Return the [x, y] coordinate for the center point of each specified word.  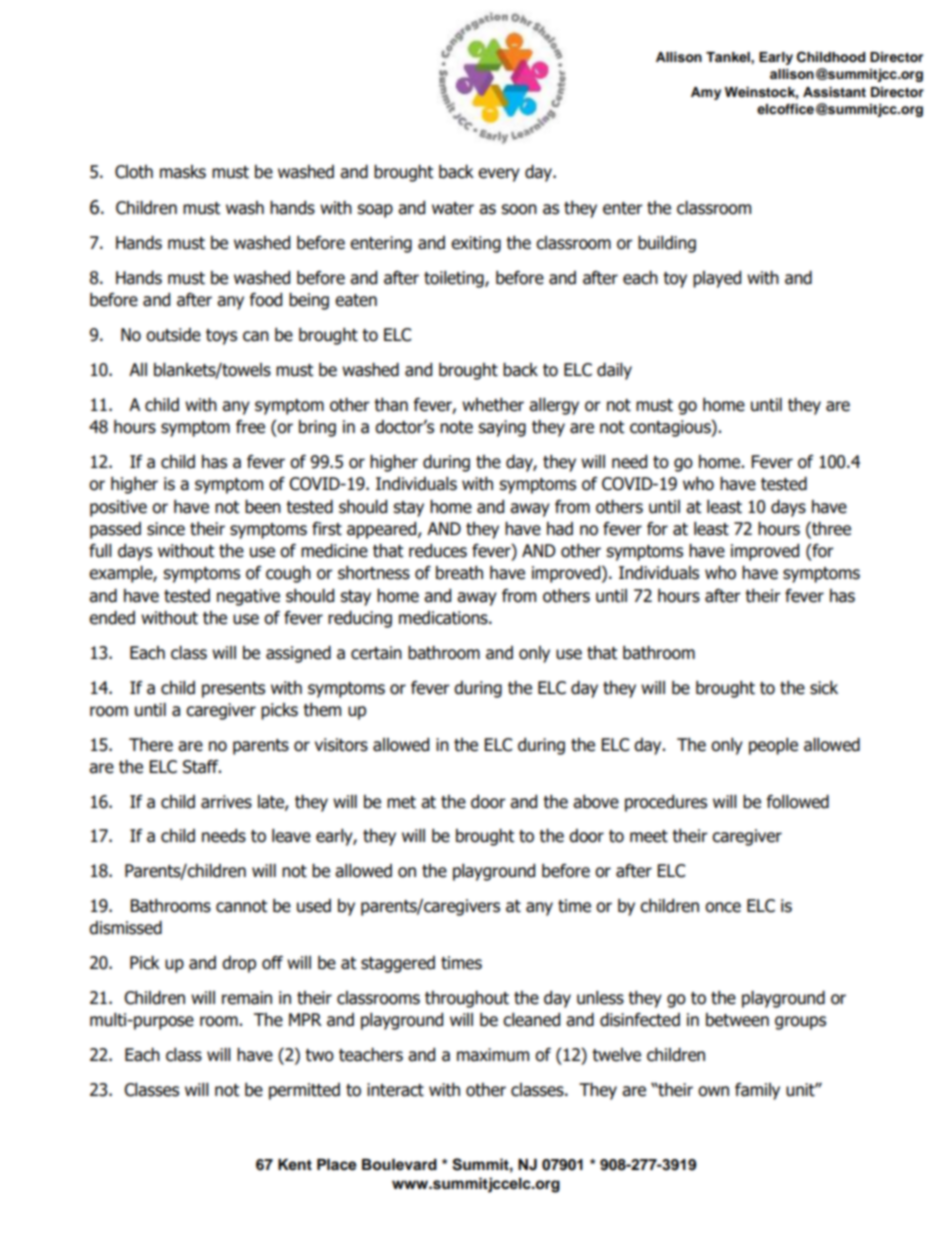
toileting [455, 279]
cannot [241, 906]
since [166, 529]
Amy [706, 93]
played [717, 279]
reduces [438, 551]
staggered [398, 964]
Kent [295, 1165]
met [401, 802]
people [773, 746]
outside [173, 335]
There [151, 745]
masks [183, 172]
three [830, 529]
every [499, 175]
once [723, 907]
